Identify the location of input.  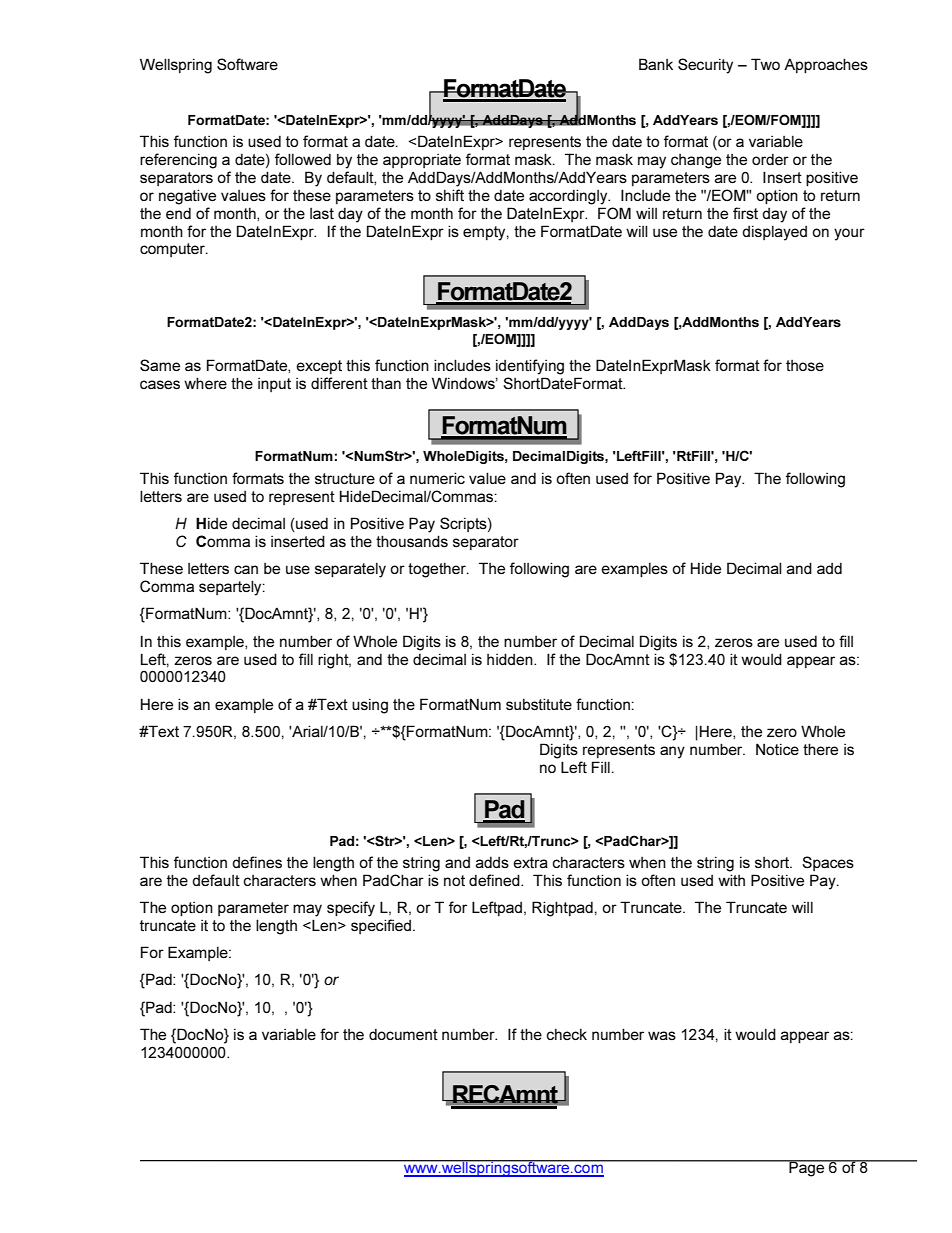
(274, 385).
